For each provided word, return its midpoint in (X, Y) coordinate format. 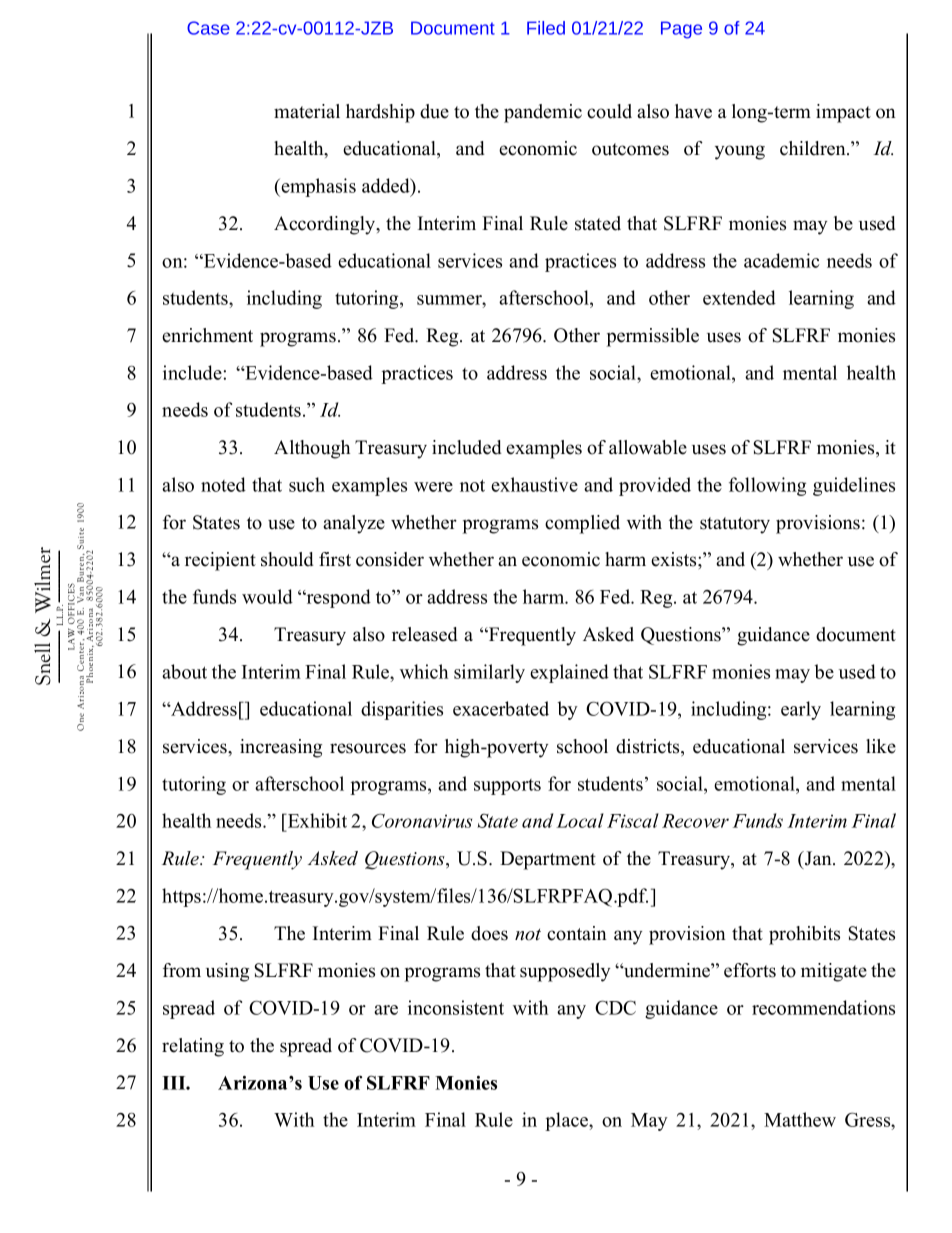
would (267, 596)
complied (582, 524)
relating (193, 1047)
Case (208, 28)
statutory (735, 525)
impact (843, 113)
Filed (546, 28)
